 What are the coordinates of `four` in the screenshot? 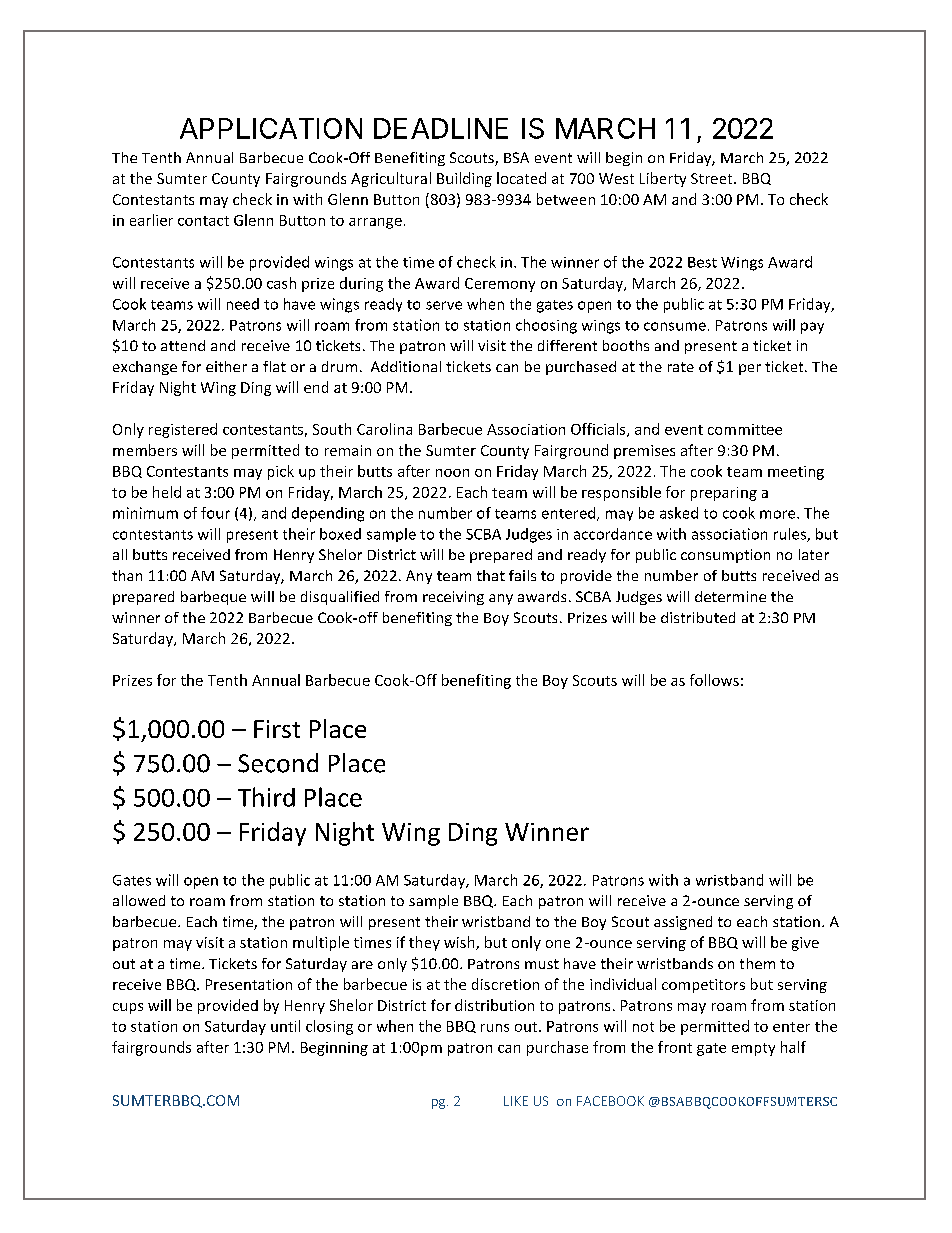 It's located at (215, 513).
